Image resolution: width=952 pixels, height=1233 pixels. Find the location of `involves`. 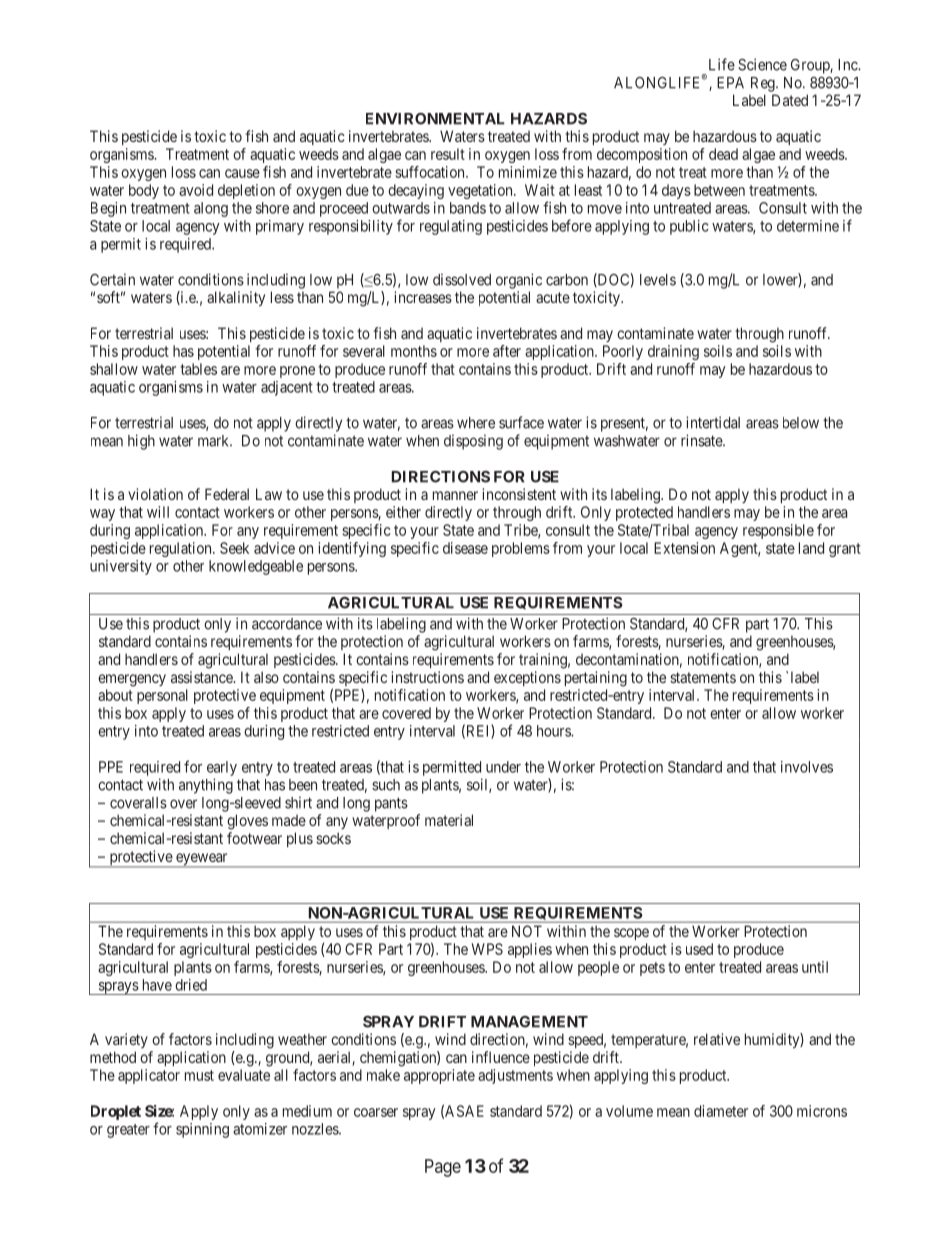

involves is located at coordinates (807, 767).
